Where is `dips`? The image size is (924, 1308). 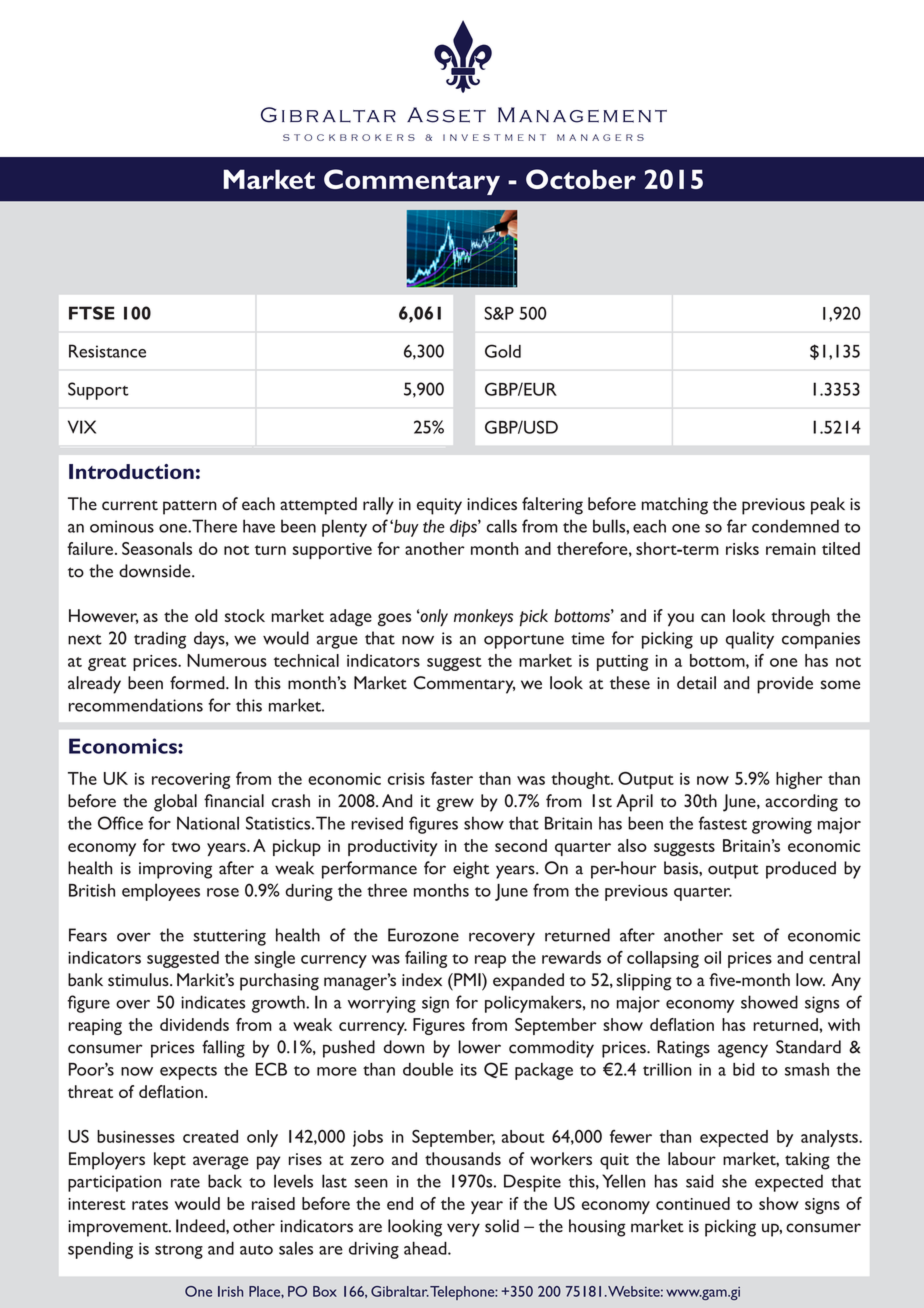 dips is located at coordinates (464, 528).
